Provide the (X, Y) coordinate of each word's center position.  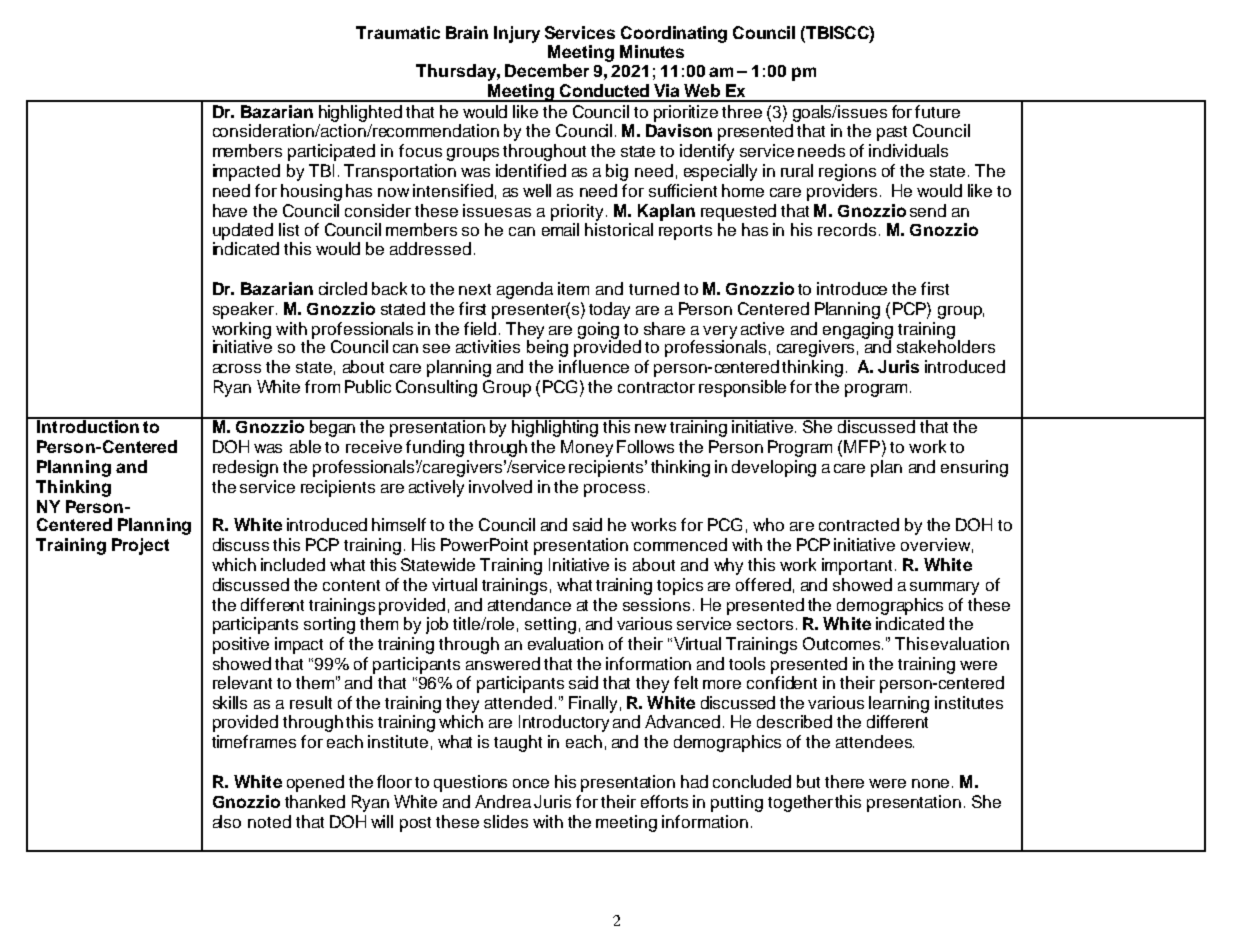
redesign (245, 468)
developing (774, 468)
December (547, 70)
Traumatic (398, 32)
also (227, 821)
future (937, 111)
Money (587, 448)
